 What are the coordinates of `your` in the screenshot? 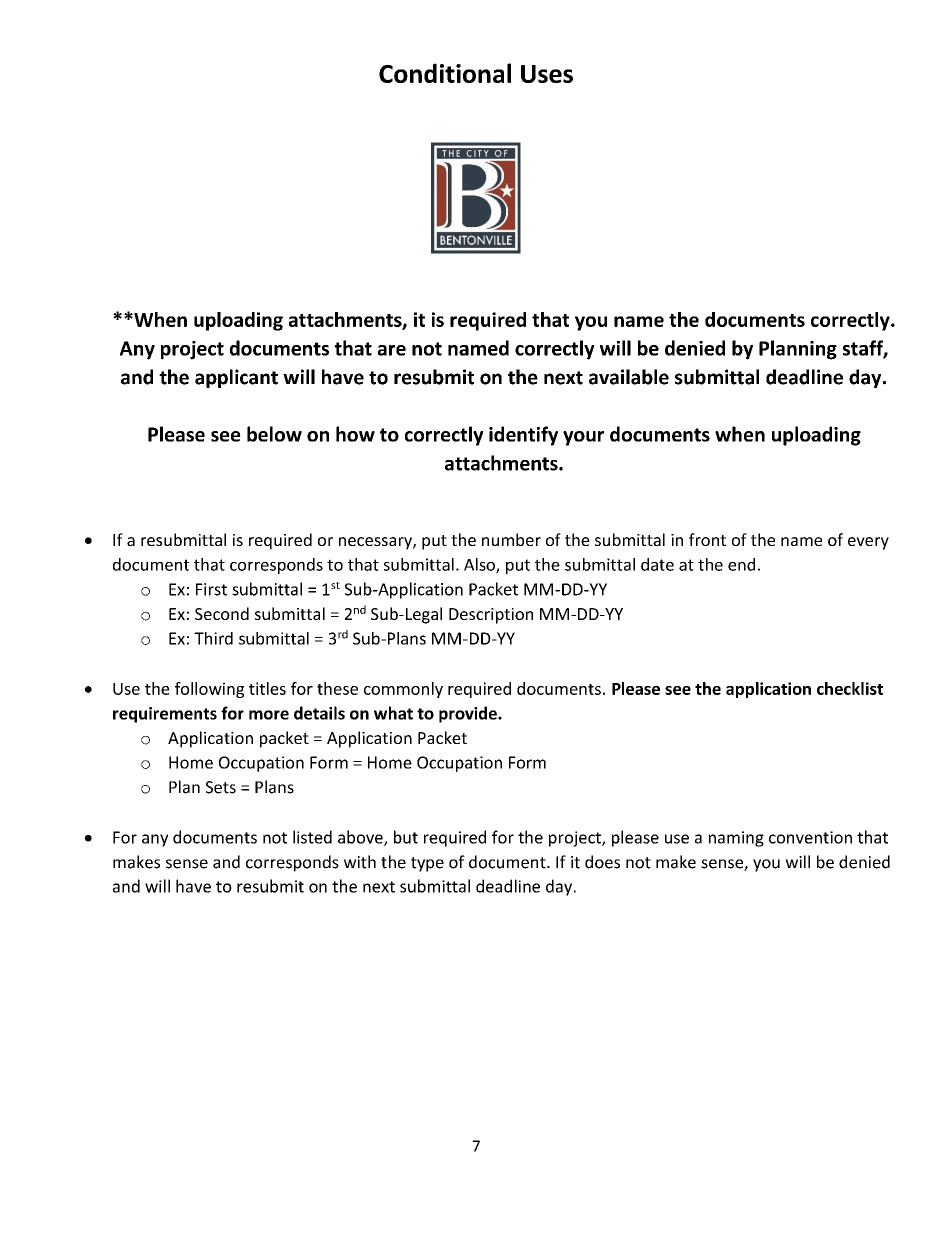 It's located at (583, 438).
